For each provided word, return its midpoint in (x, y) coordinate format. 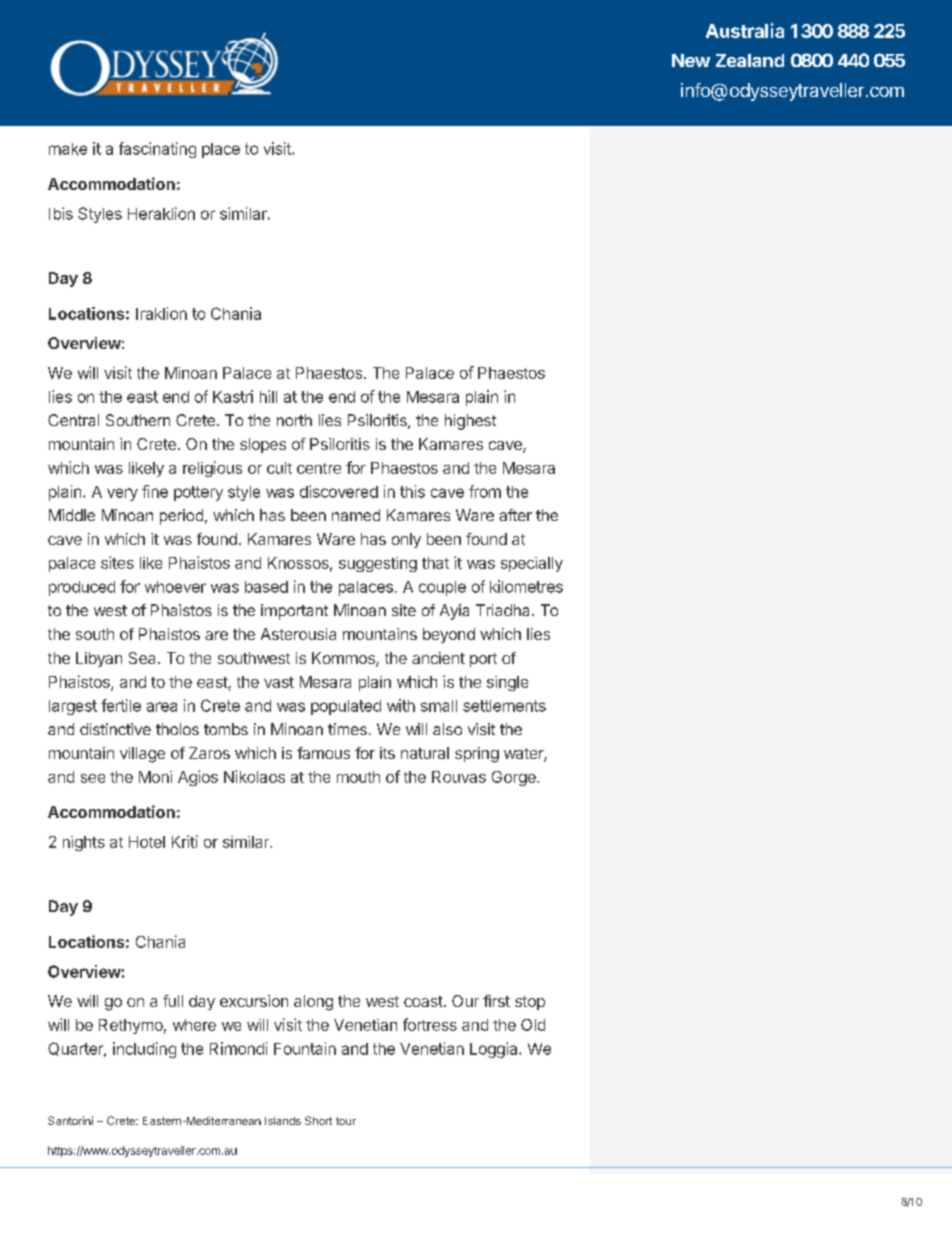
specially (532, 564)
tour (346, 1121)
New (691, 60)
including (144, 1050)
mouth (358, 777)
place (221, 150)
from (485, 491)
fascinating (157, 150)
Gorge (515, 778)
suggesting (378, 564)
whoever (175, 587)
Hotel (147, 842)
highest (470, 422)
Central (73, 420)
